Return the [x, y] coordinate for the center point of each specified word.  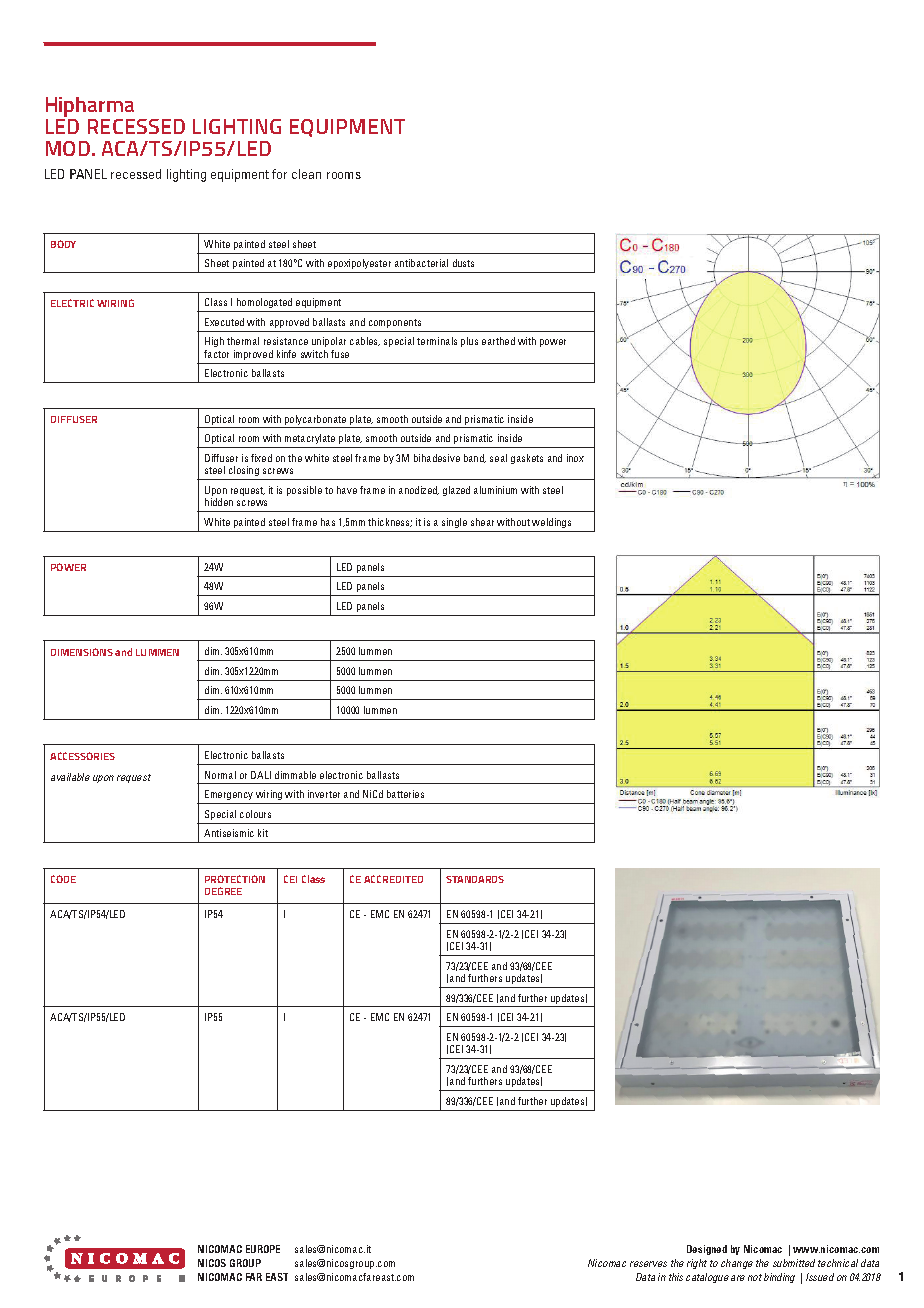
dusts [463, 263]
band [475, 458]
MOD [69, 148]
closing [244, 471]
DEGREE [223, 891]
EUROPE [263, 1249]
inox [575, 458]
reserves [648, 1264]
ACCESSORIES [82, 756]
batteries [405, 794]
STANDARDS [475, 879]
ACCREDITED [393, 879]
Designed [707, 1250]
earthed [498, 341]
